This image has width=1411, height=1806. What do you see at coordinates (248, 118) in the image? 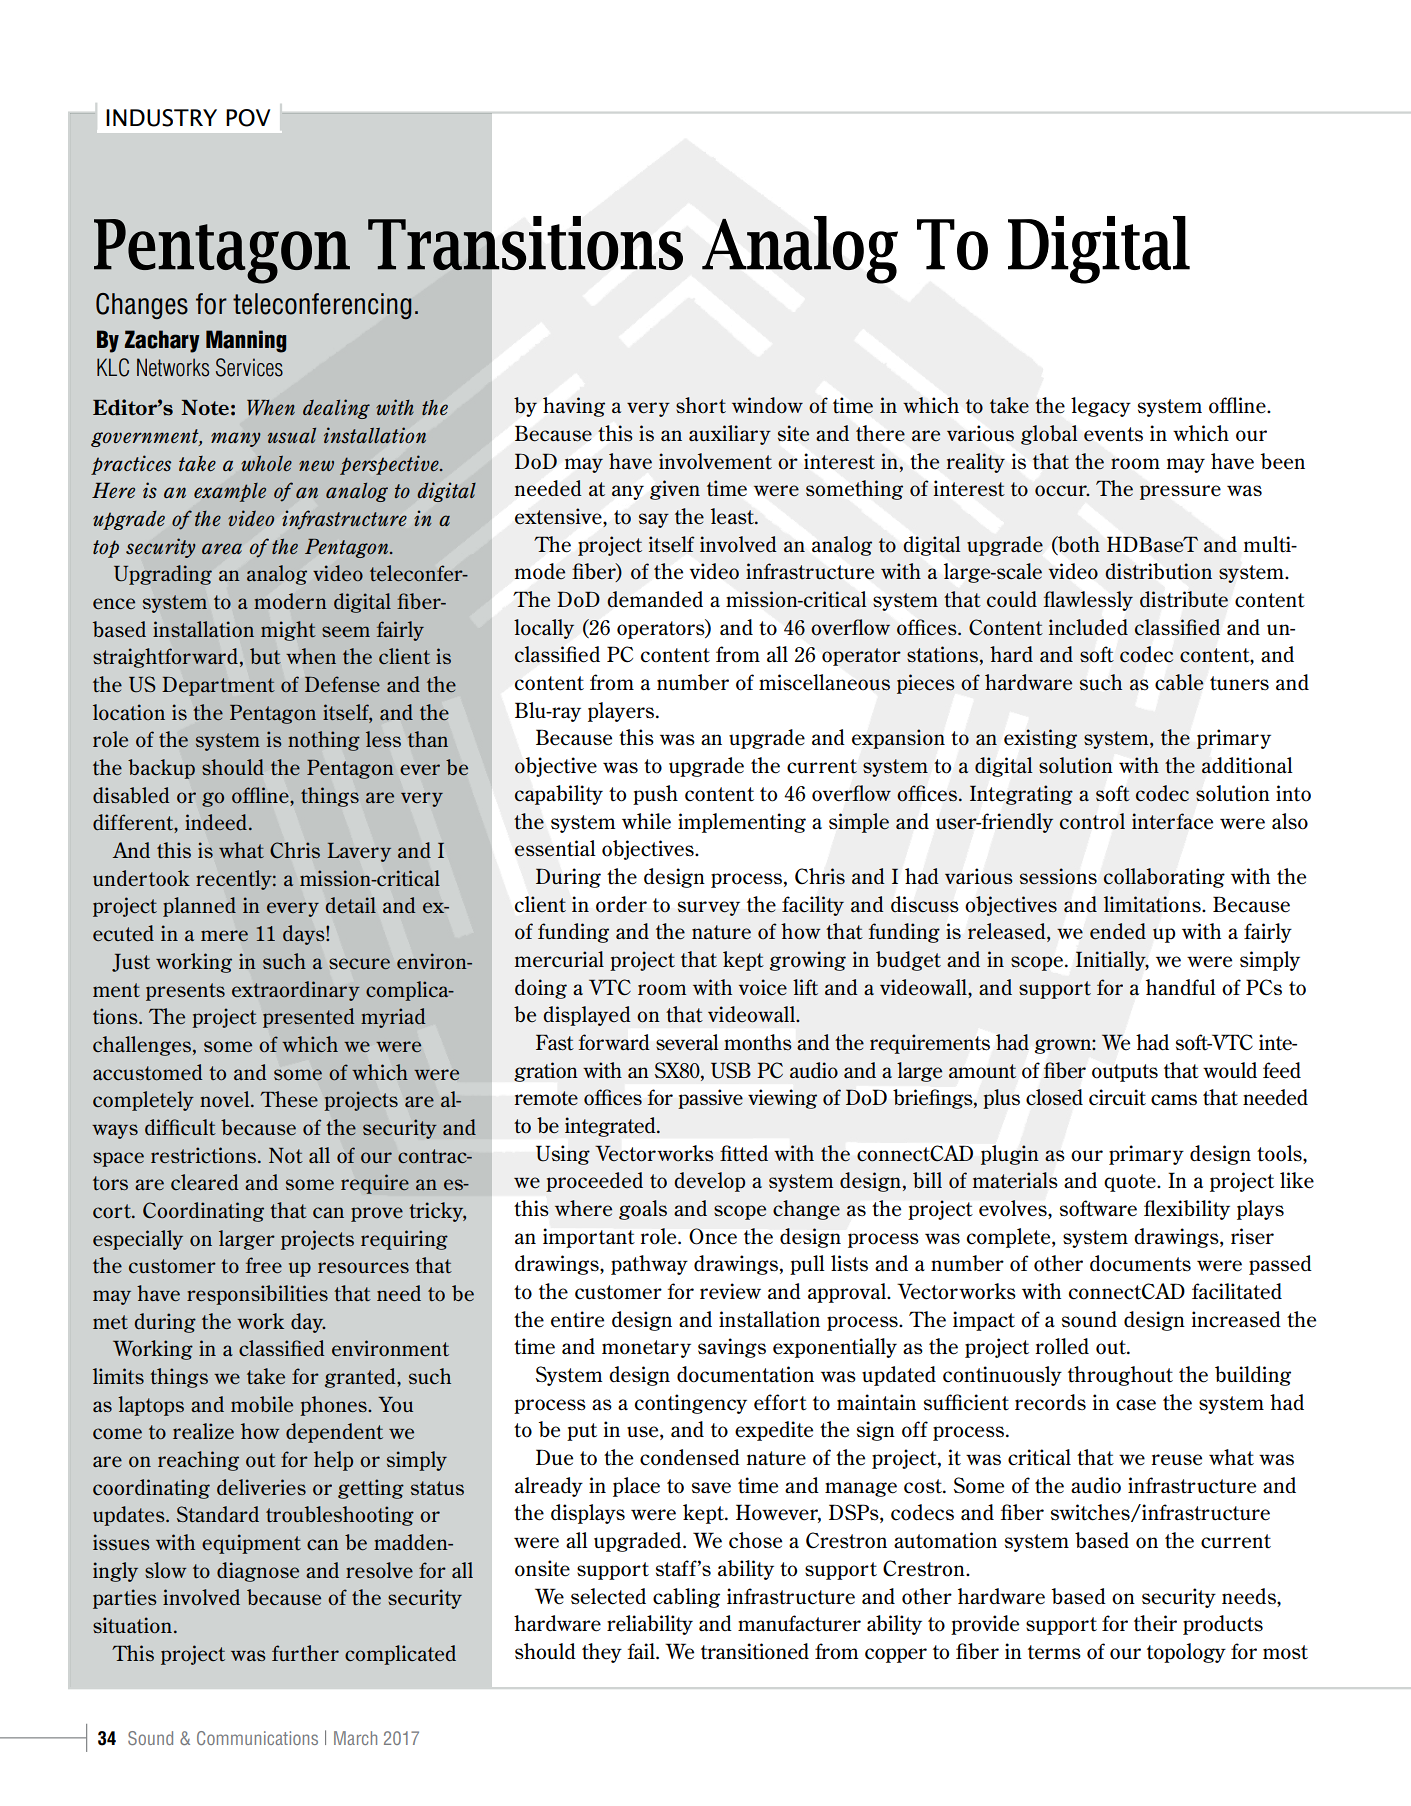
I see `POV` at bounding box center [248, 118].
